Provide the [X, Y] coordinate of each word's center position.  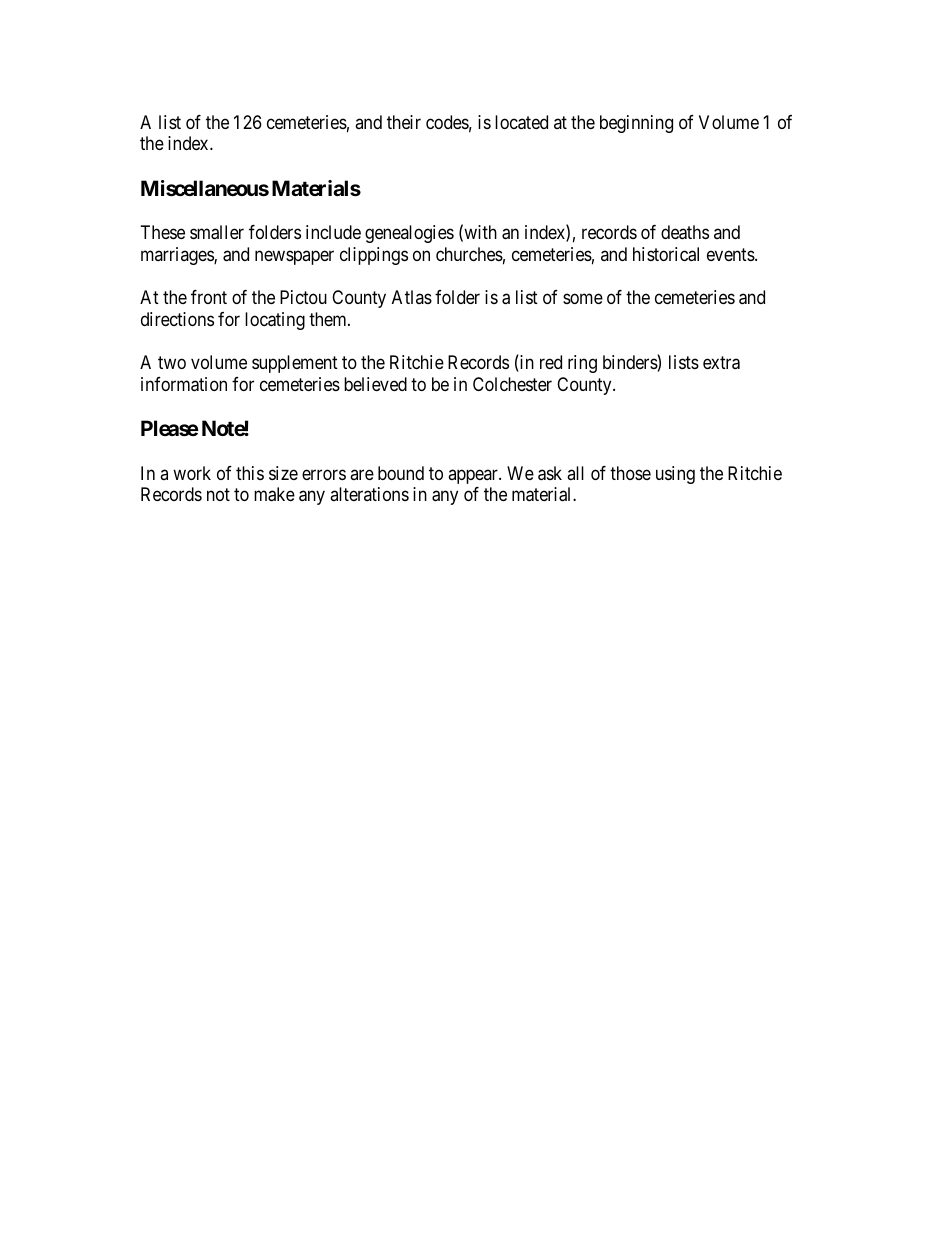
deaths [685, 232]
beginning [636, 124]
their [404, 122]
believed [375, 384]
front [209, 297]
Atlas [412, 297]
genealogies [409, 234]
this [250, 473]
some [583, 299]
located [521, 122]
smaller [217, 232]
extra [721, 363]
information [184, 384]
